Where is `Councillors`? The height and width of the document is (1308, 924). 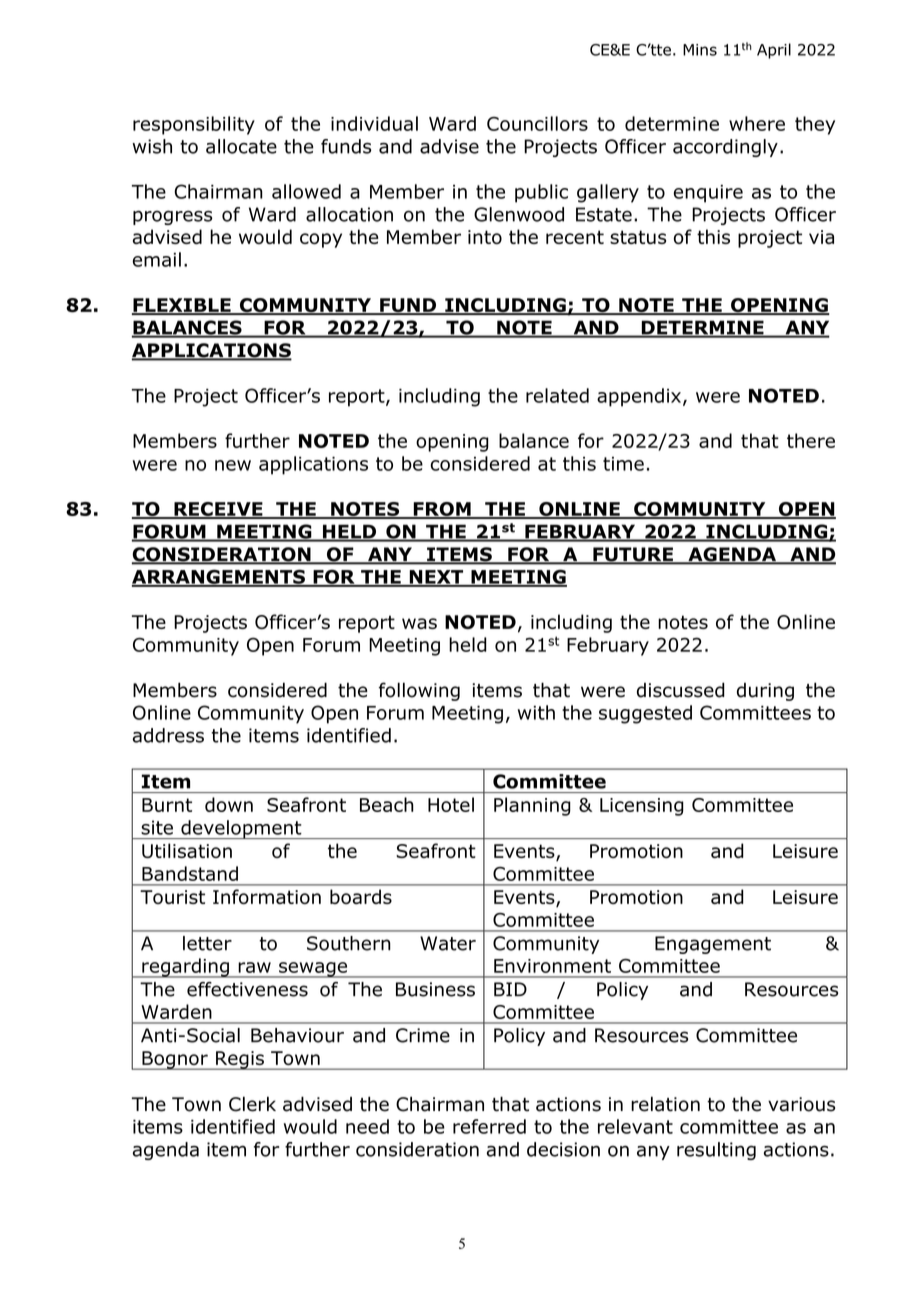
Councillors is located at coordinates (537, 123).
